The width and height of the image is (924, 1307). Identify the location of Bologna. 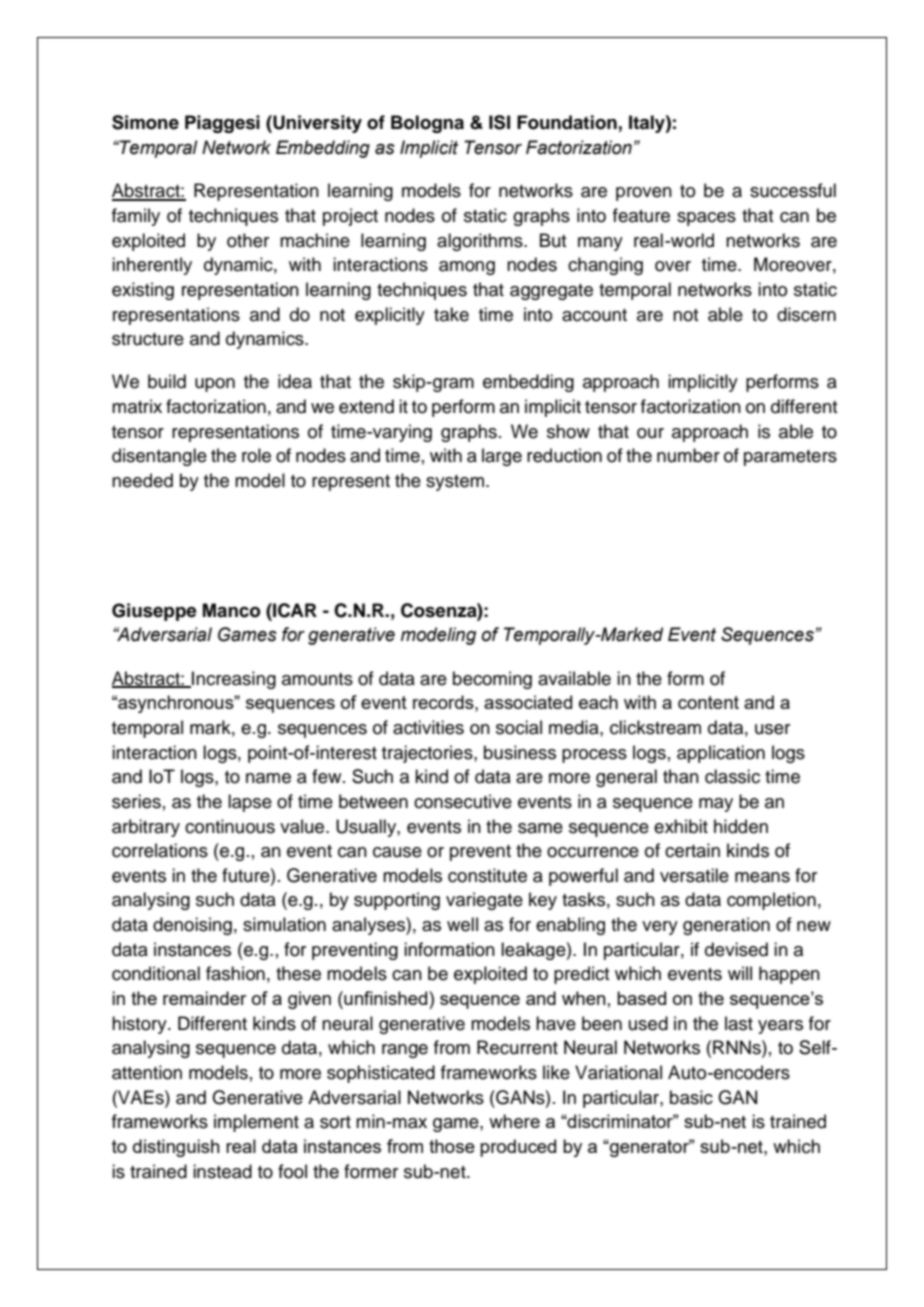
(427, 124).
